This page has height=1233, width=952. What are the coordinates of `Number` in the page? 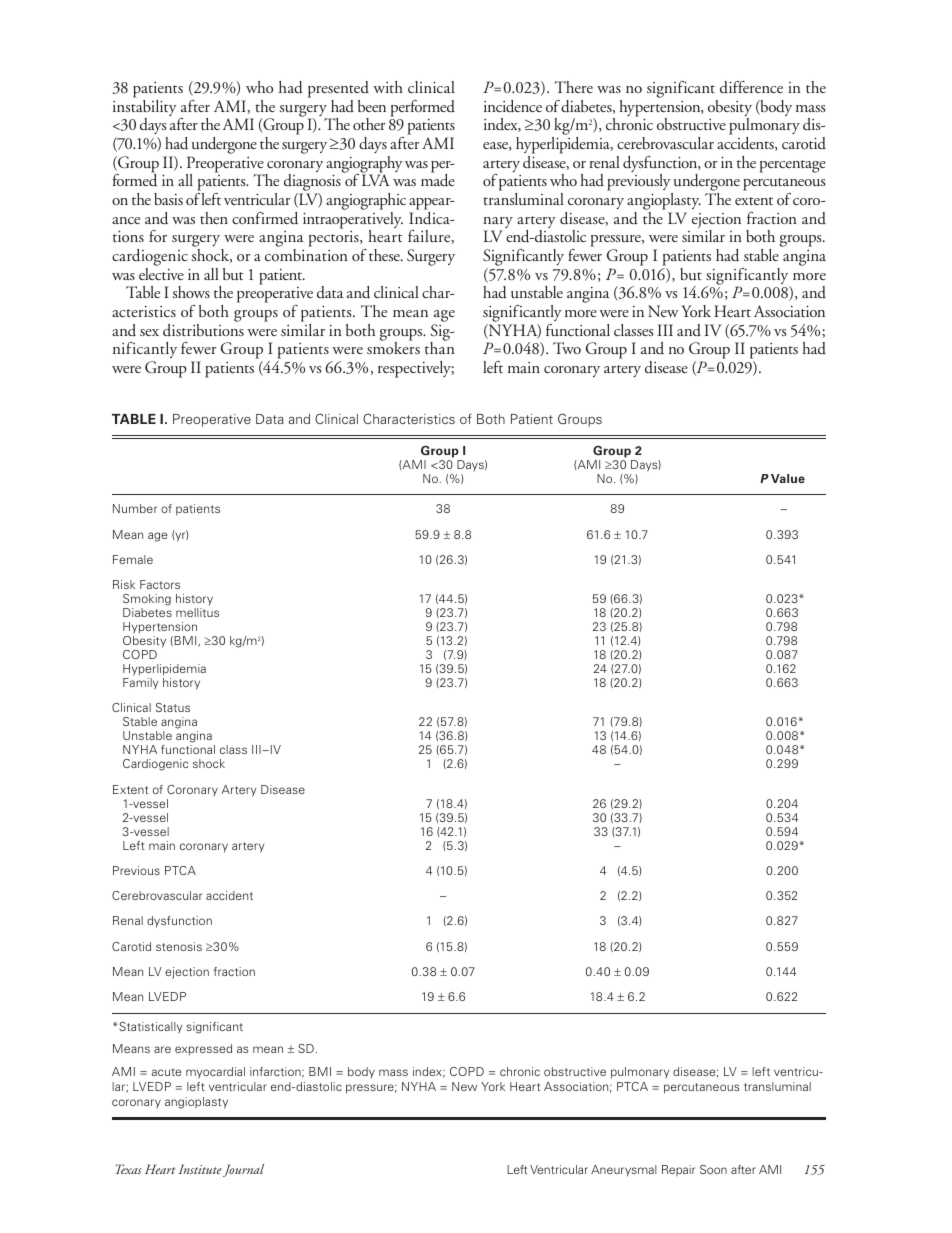 It's located at (135, 508).
